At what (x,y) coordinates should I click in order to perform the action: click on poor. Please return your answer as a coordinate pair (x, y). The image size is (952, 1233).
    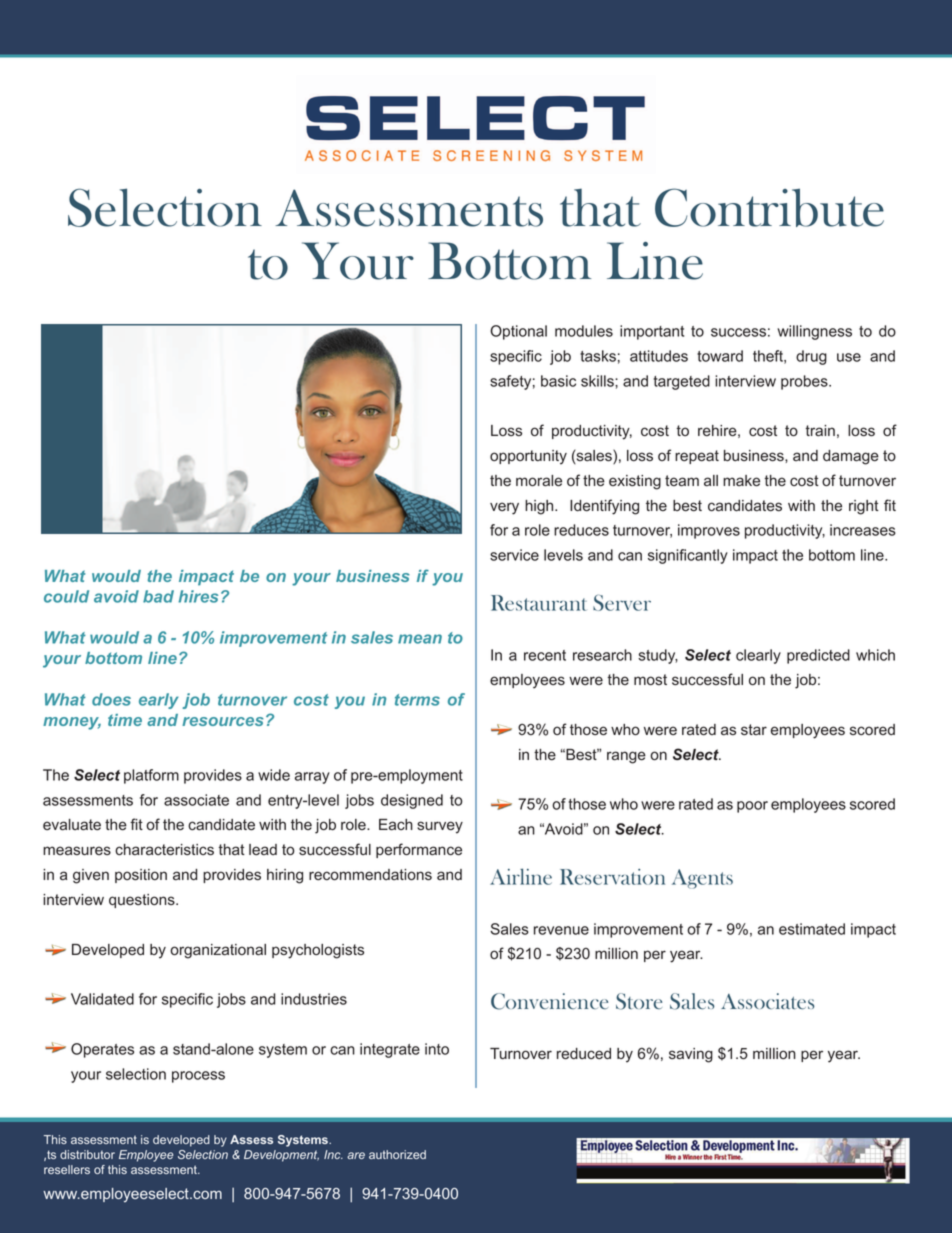
    Looking at the image, I should click on (752, 807).
